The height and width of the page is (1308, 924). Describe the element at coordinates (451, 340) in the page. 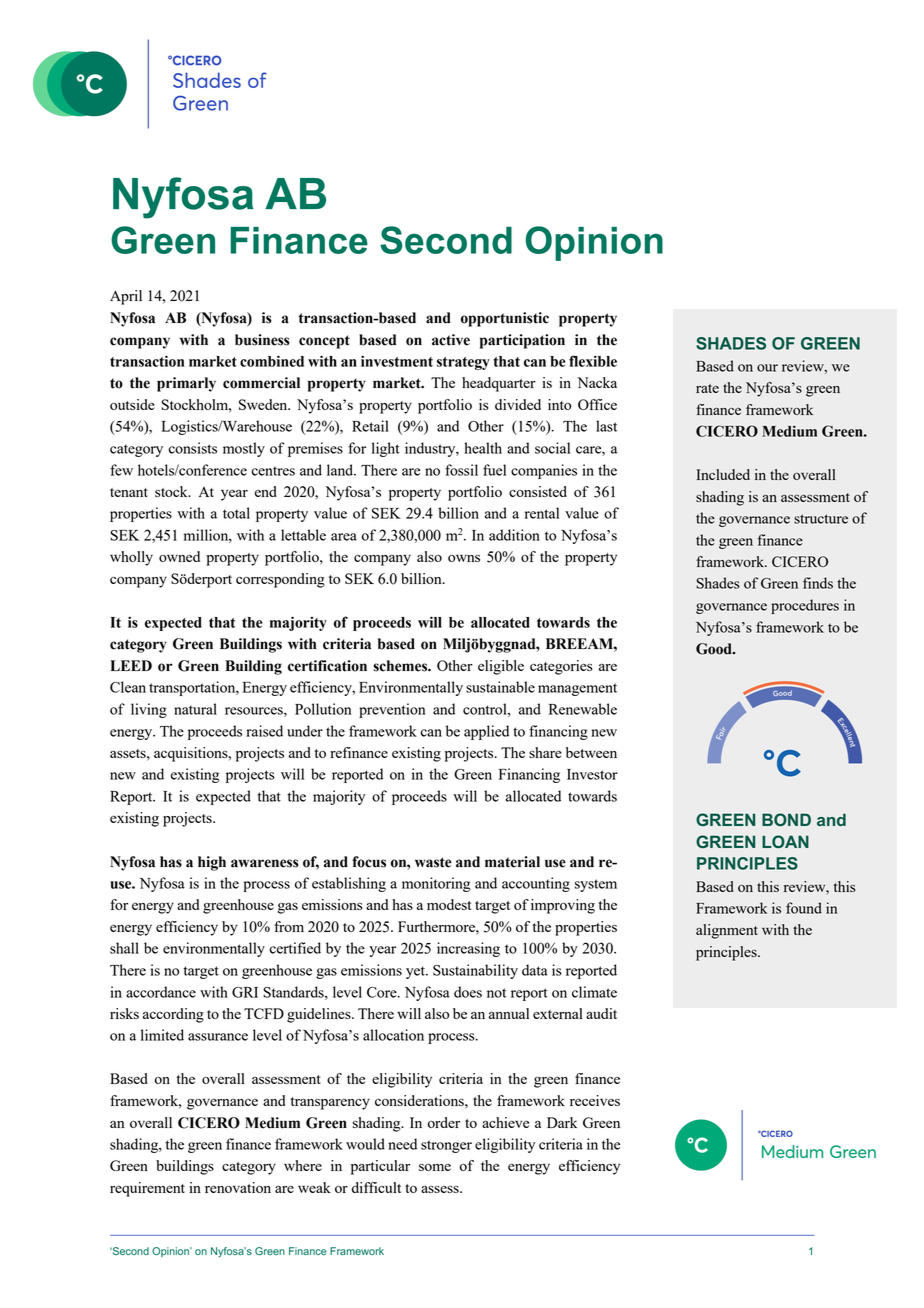

I see `active` at that location.
